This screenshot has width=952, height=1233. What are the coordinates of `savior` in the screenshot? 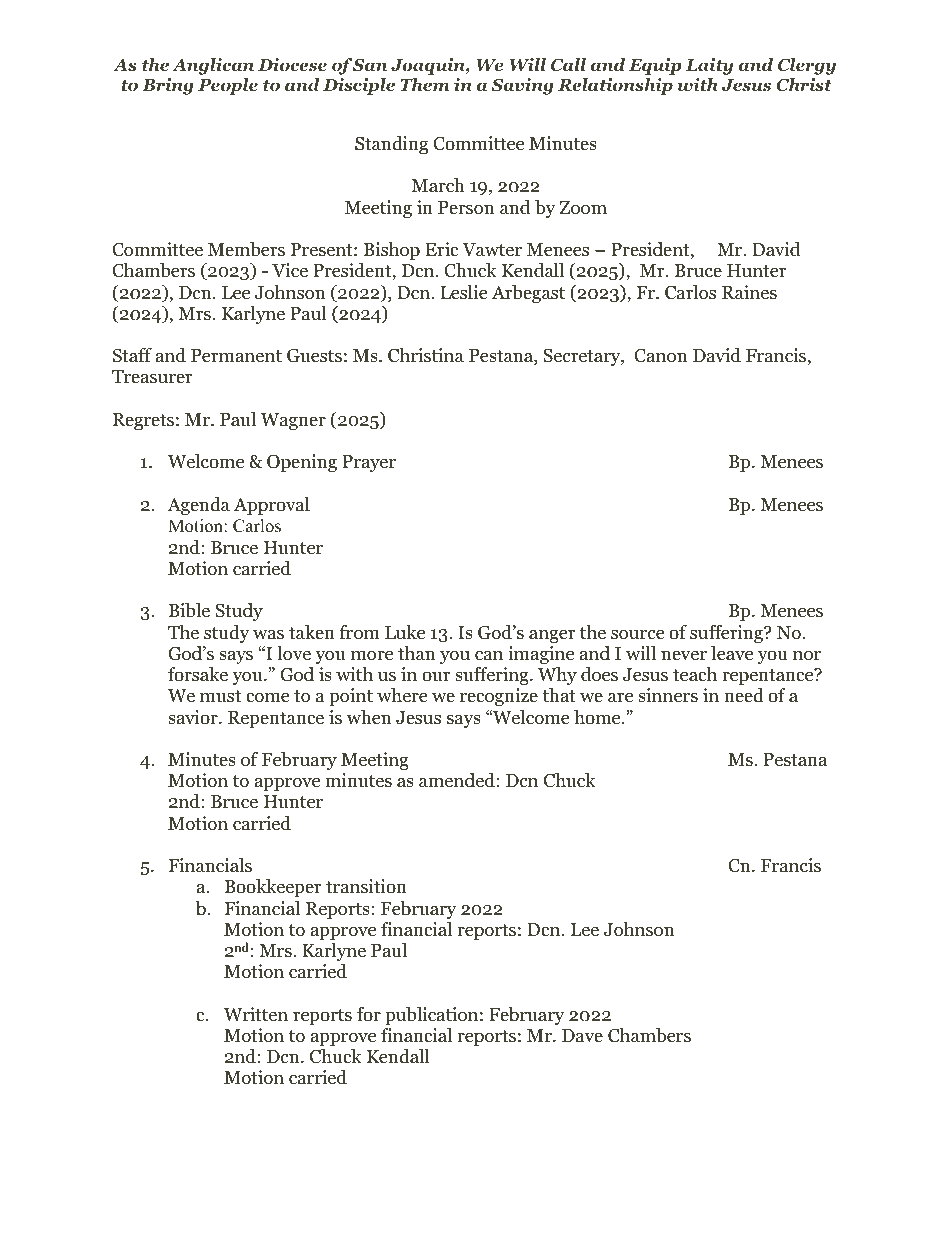 It's located at (194, 717).
